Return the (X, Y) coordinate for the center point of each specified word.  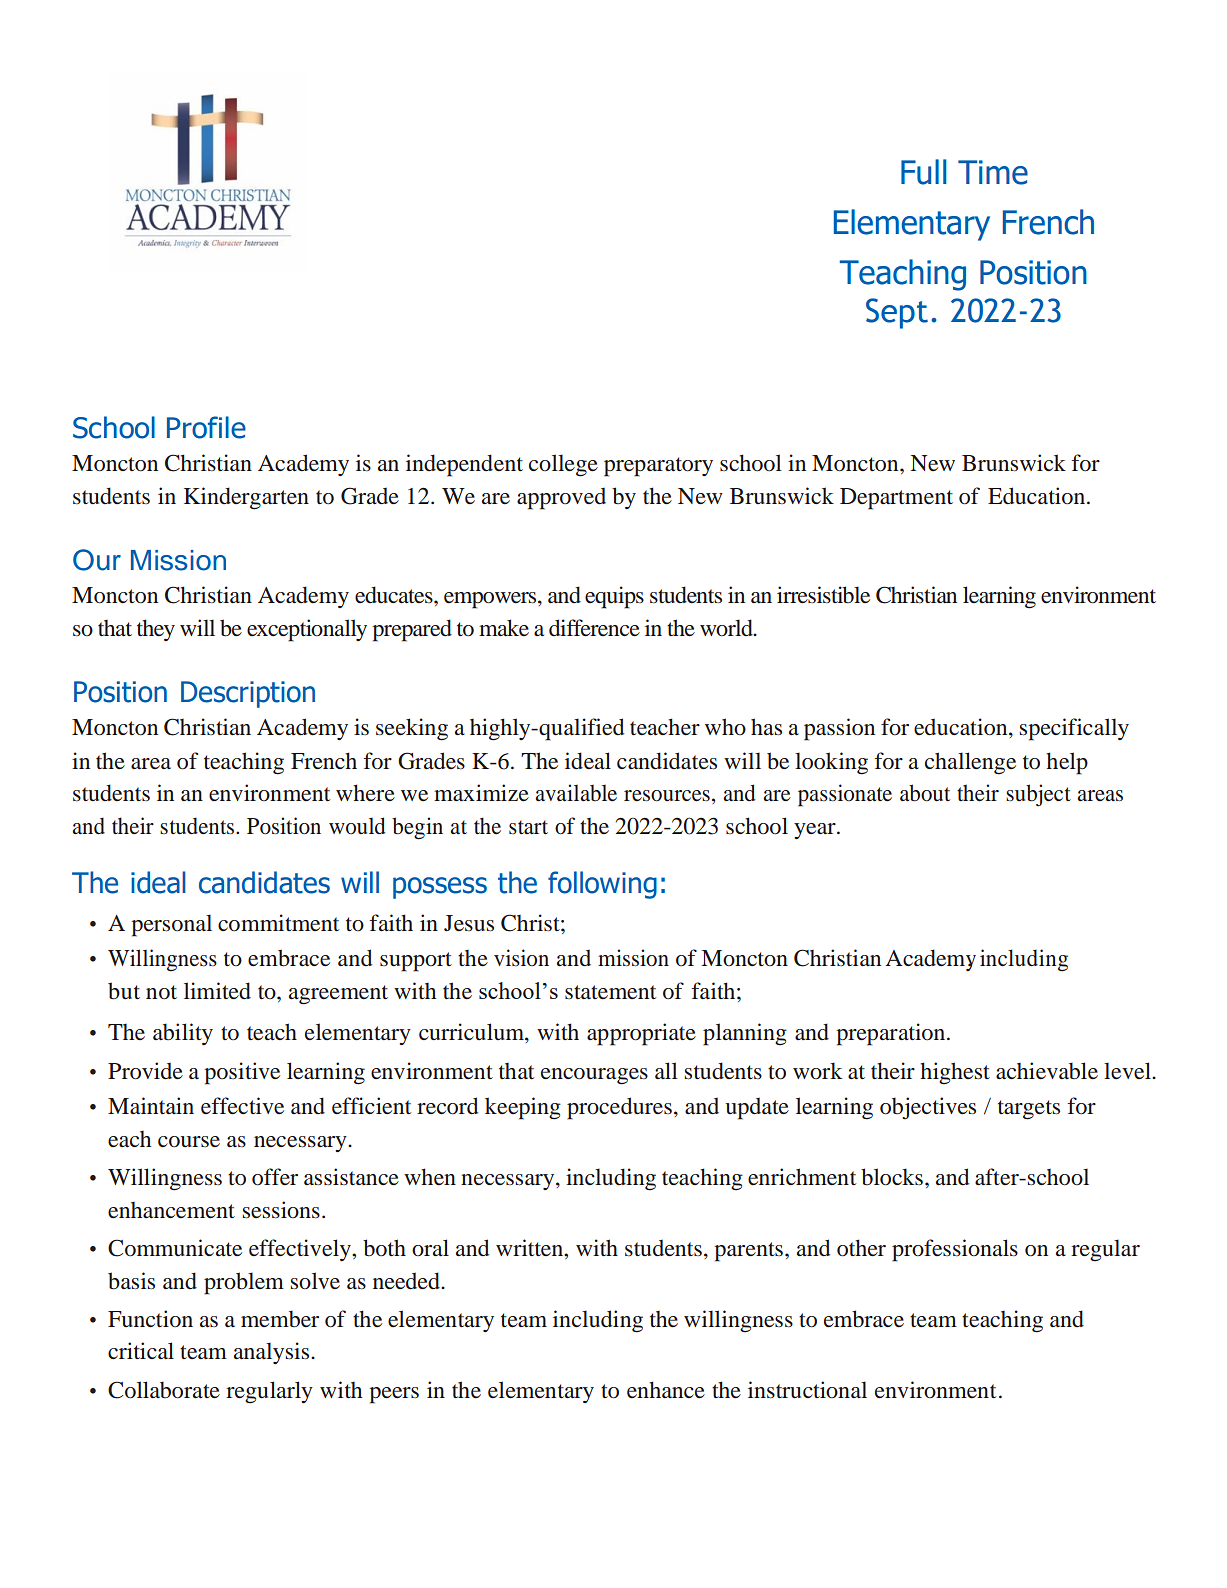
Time (993, 172)
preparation (892, 1034)
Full (924, 172)
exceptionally (307, 630)
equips (614, 597)
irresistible (823, 595)
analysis (273, 1353)
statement (610, 992)
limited (217, 991)
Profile (206, 427)
